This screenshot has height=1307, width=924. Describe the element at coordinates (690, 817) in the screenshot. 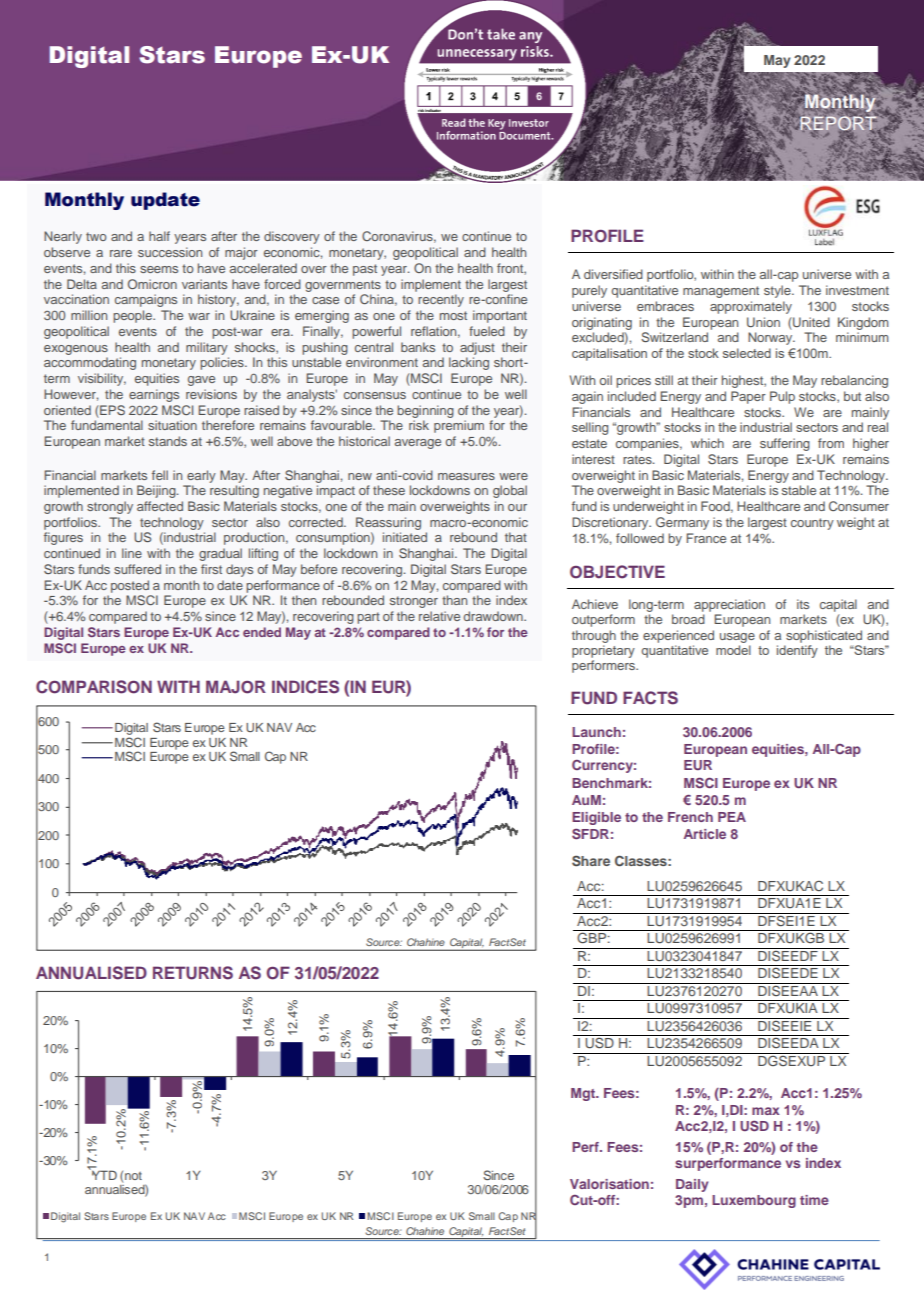

I see `French` at that location.
